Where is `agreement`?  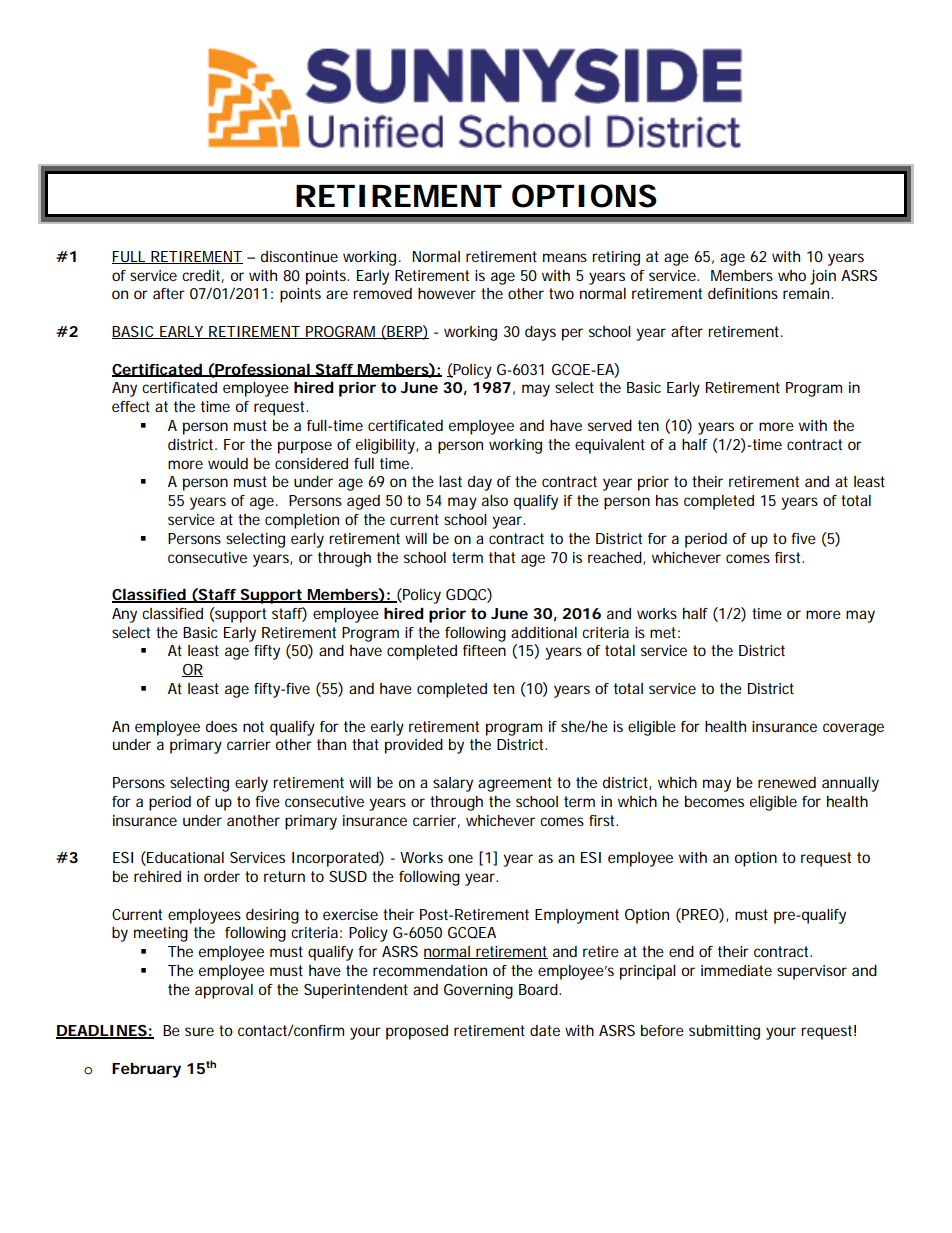
agreement is located at coordinates (515, 784).
